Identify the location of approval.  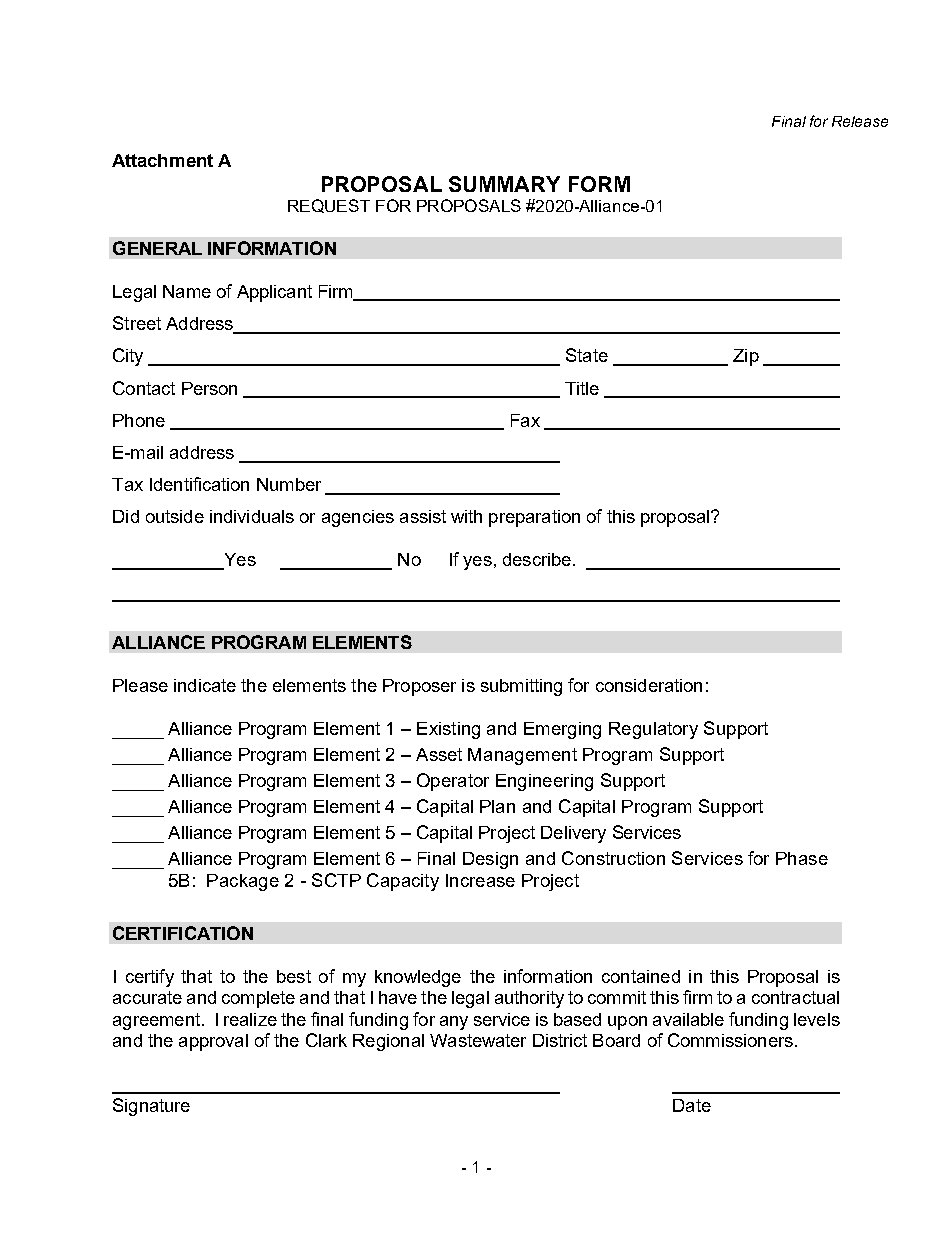
(213, 1042).
